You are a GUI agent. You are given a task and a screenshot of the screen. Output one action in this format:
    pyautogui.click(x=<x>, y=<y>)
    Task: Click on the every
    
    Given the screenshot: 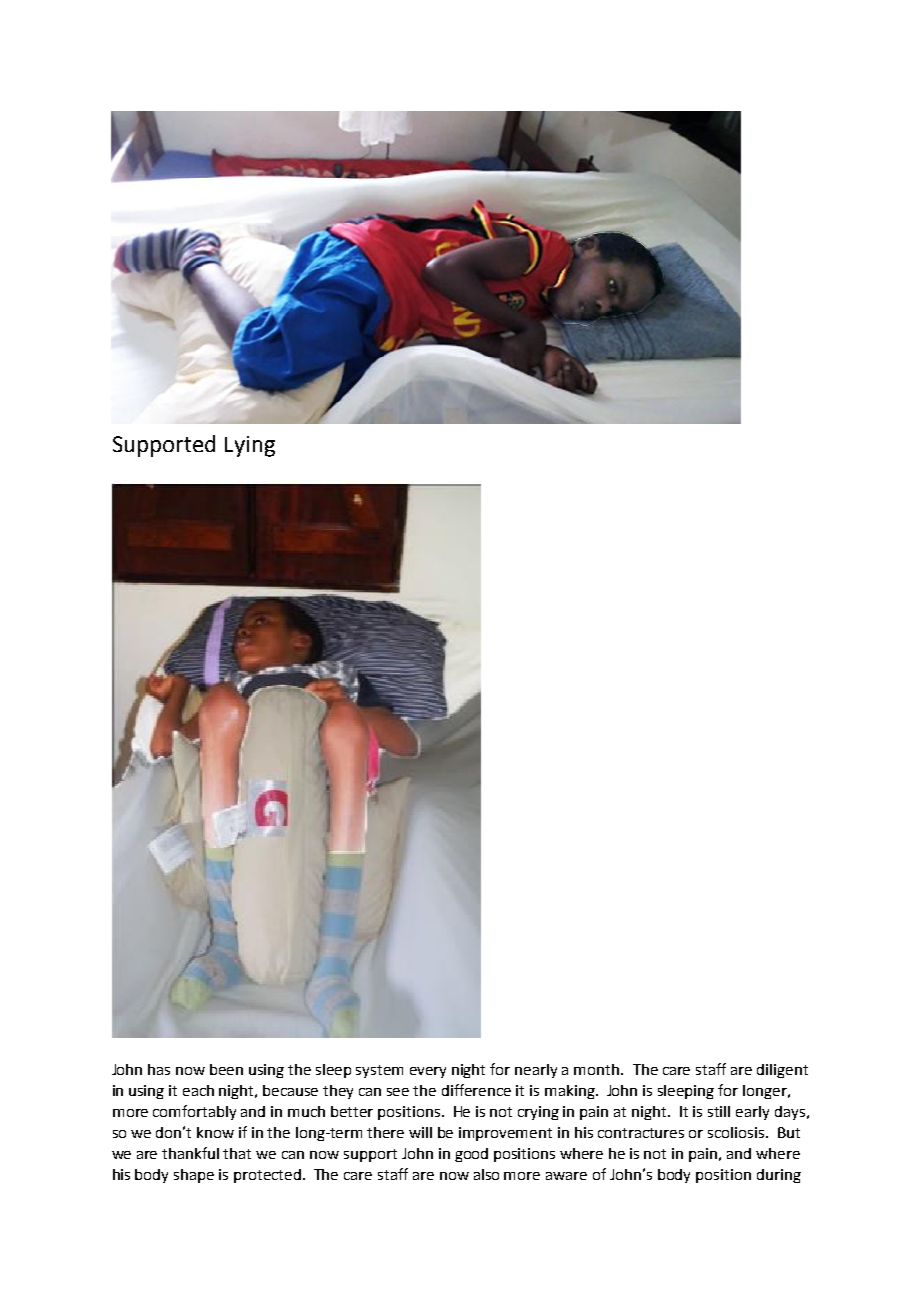 What is the action you would take?
    pyautogui.click(x=428, y=1072)
